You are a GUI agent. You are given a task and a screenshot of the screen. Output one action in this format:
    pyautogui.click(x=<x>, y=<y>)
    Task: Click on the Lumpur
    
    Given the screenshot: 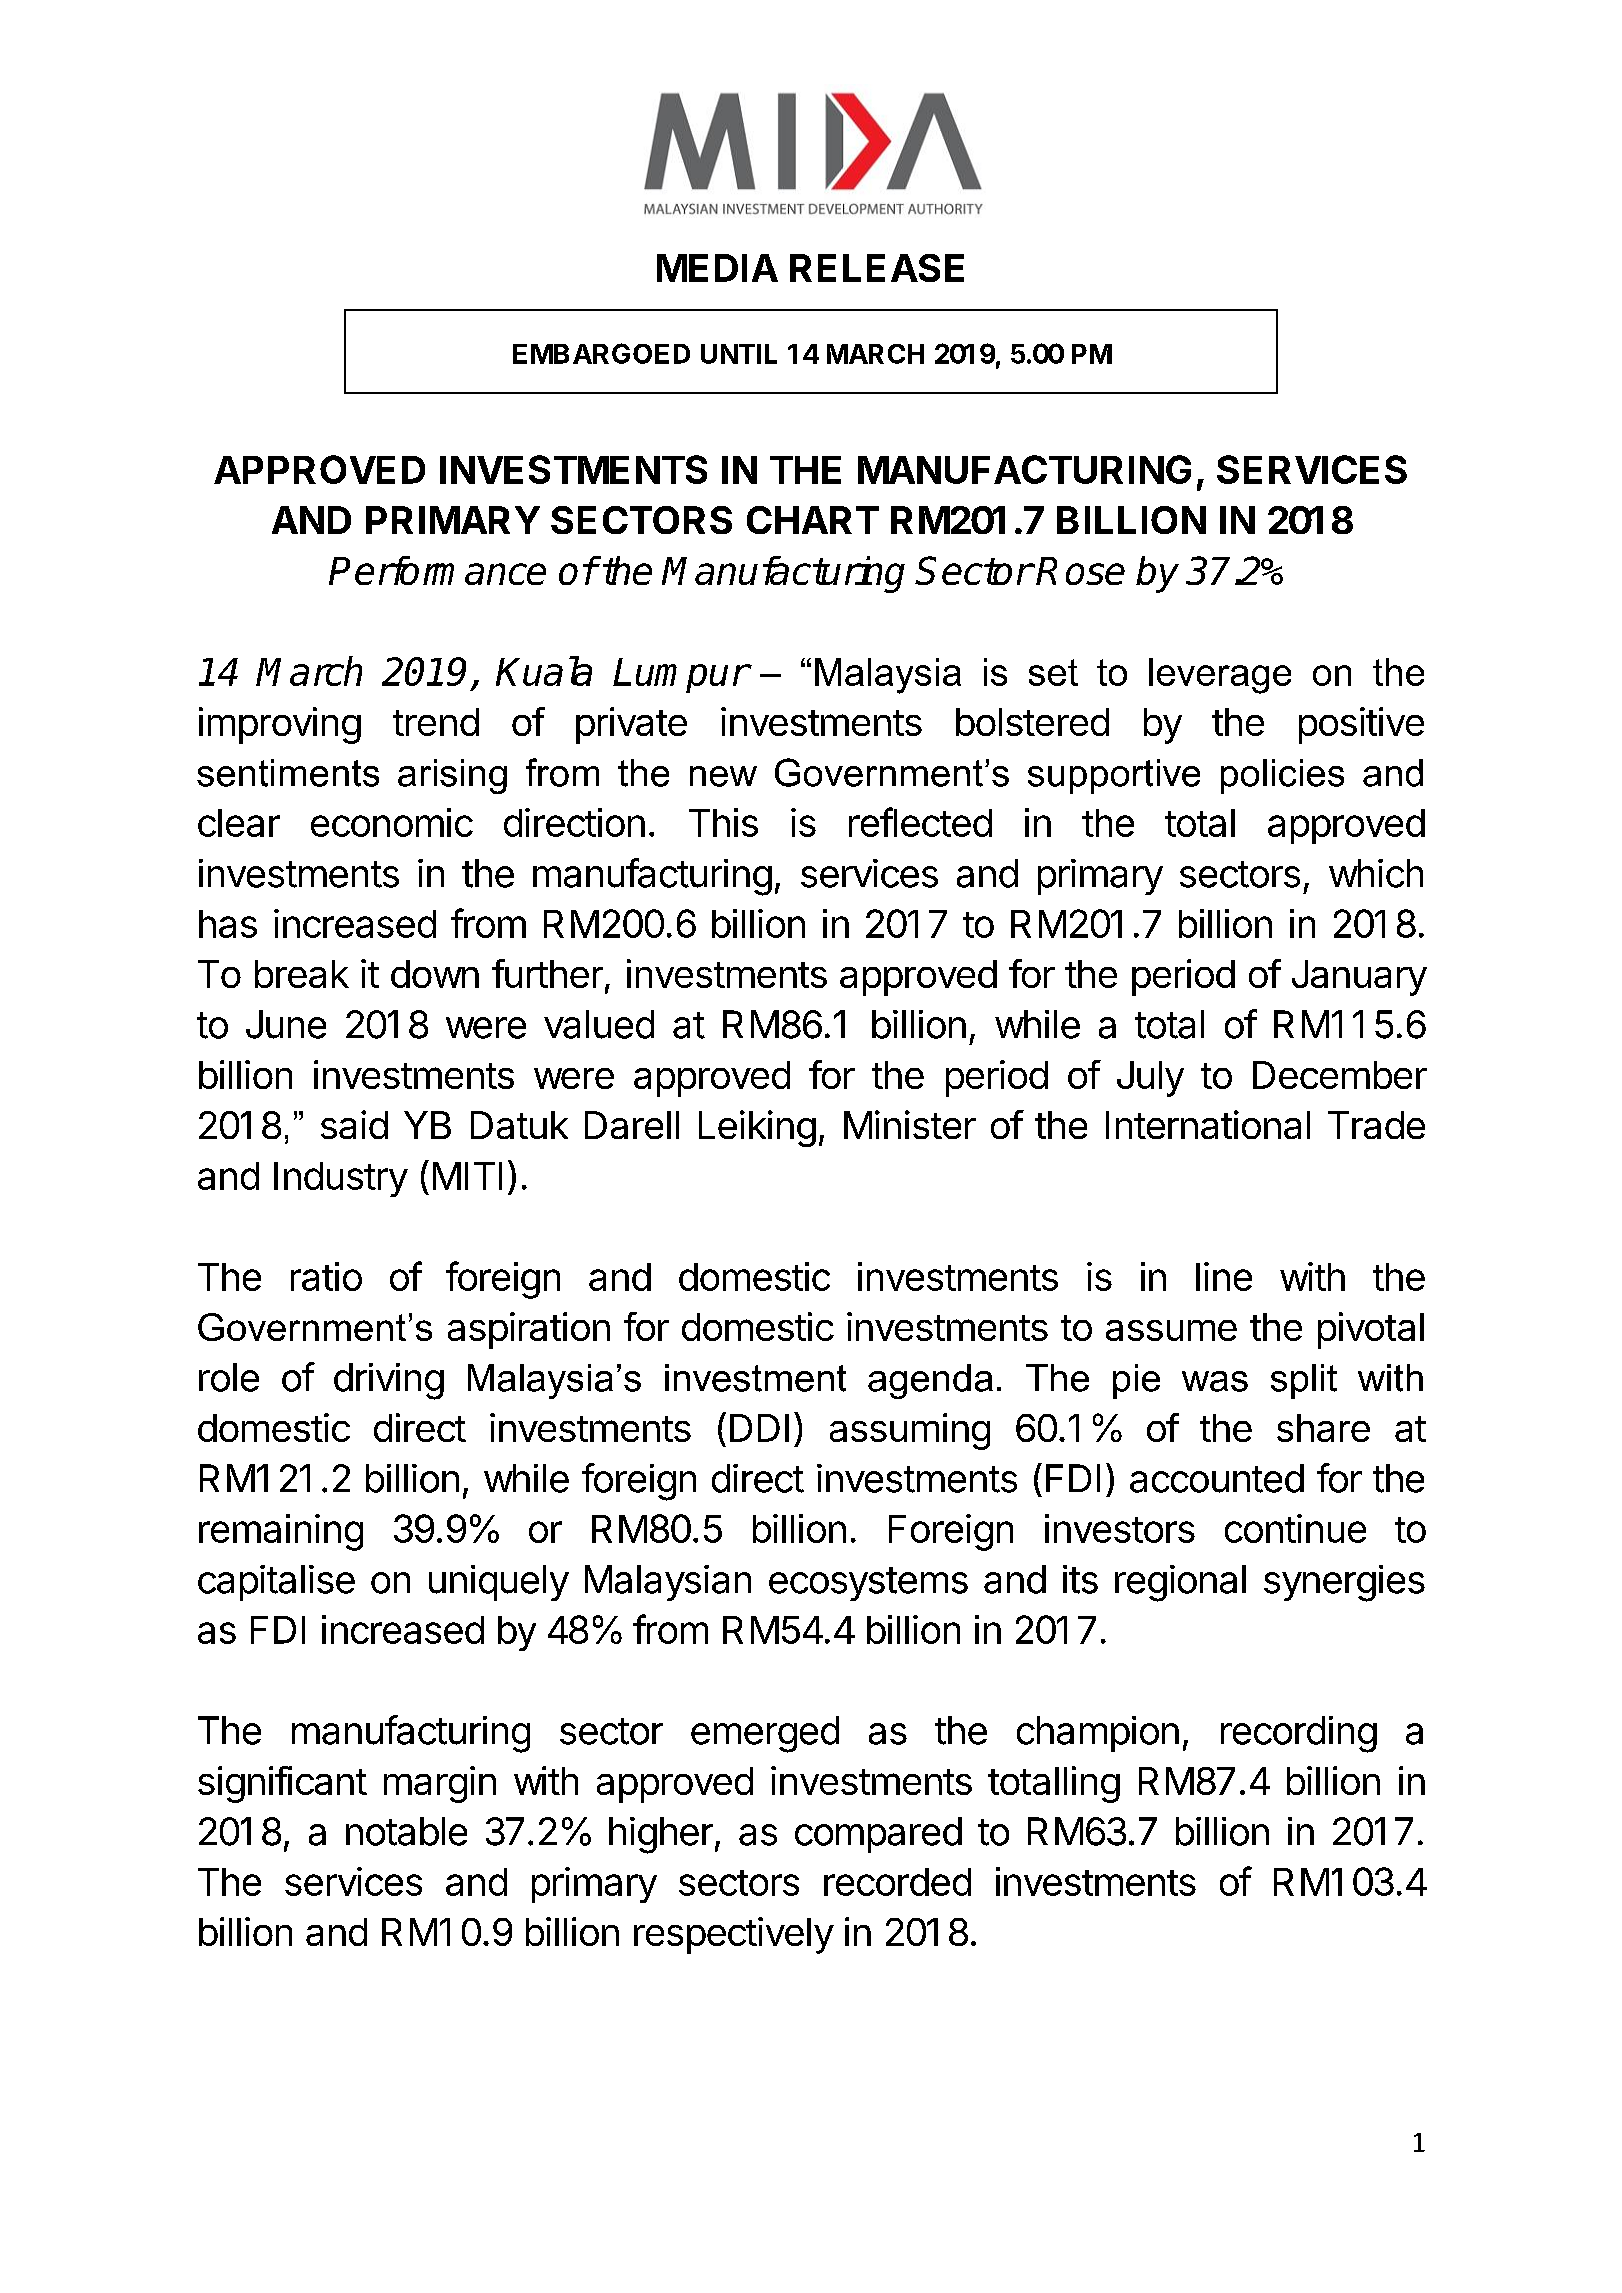 What is the action you would take?
    pyautogui.click(x=680, y=675)
